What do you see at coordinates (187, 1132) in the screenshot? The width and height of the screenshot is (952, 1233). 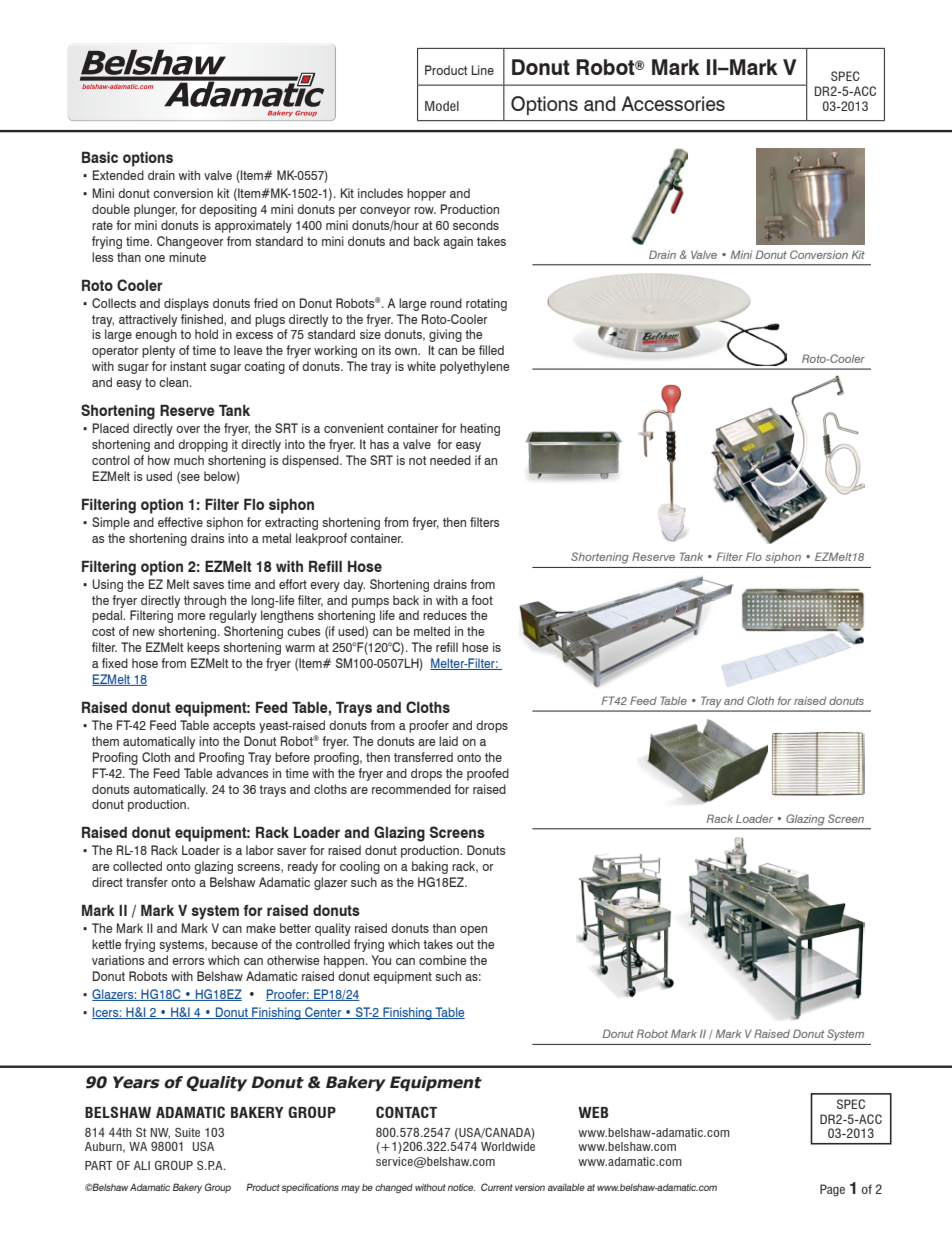 I see `Suite` at bounding box center [187, 1132].
